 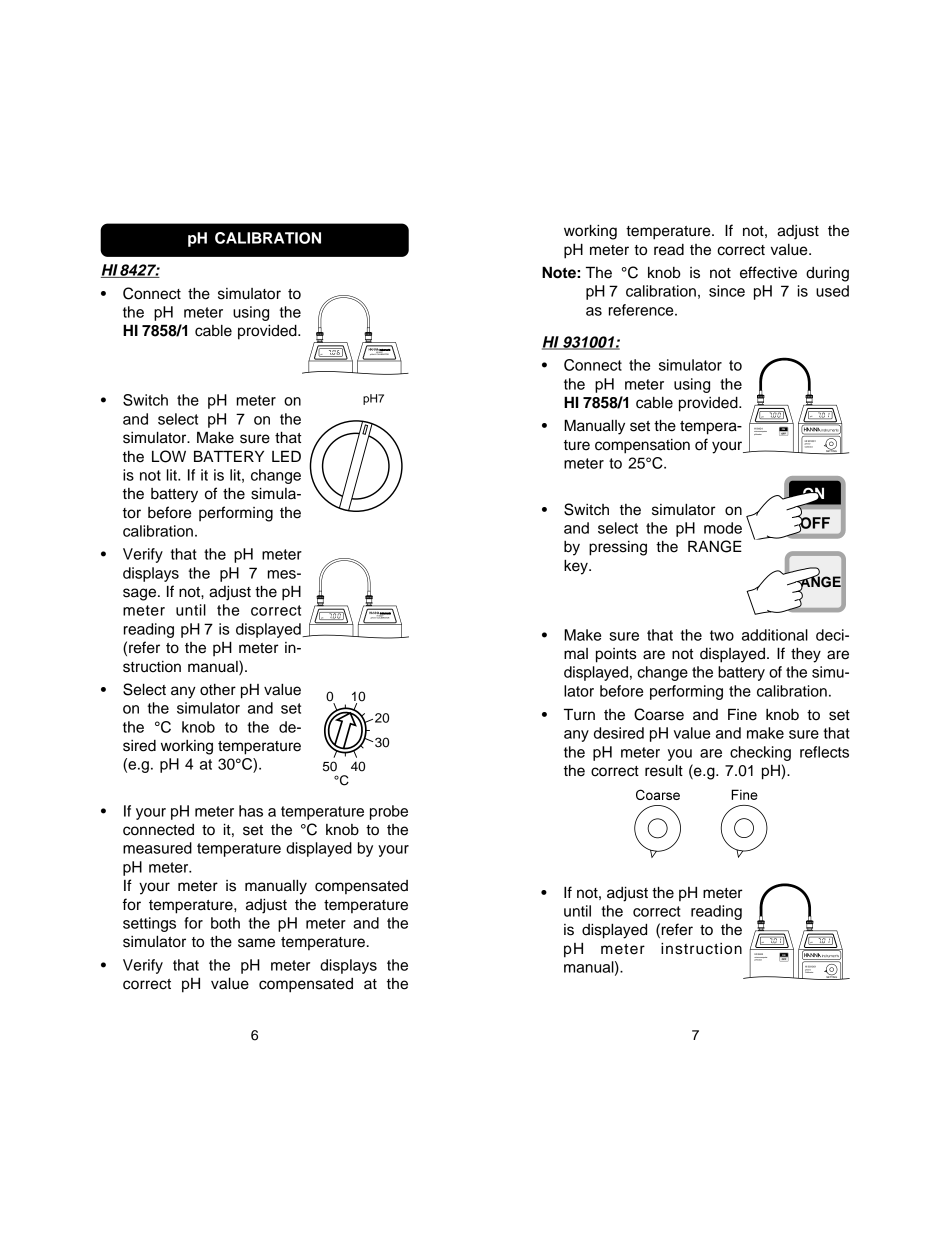 I want to click on effective, so click(x=768, y=272).
